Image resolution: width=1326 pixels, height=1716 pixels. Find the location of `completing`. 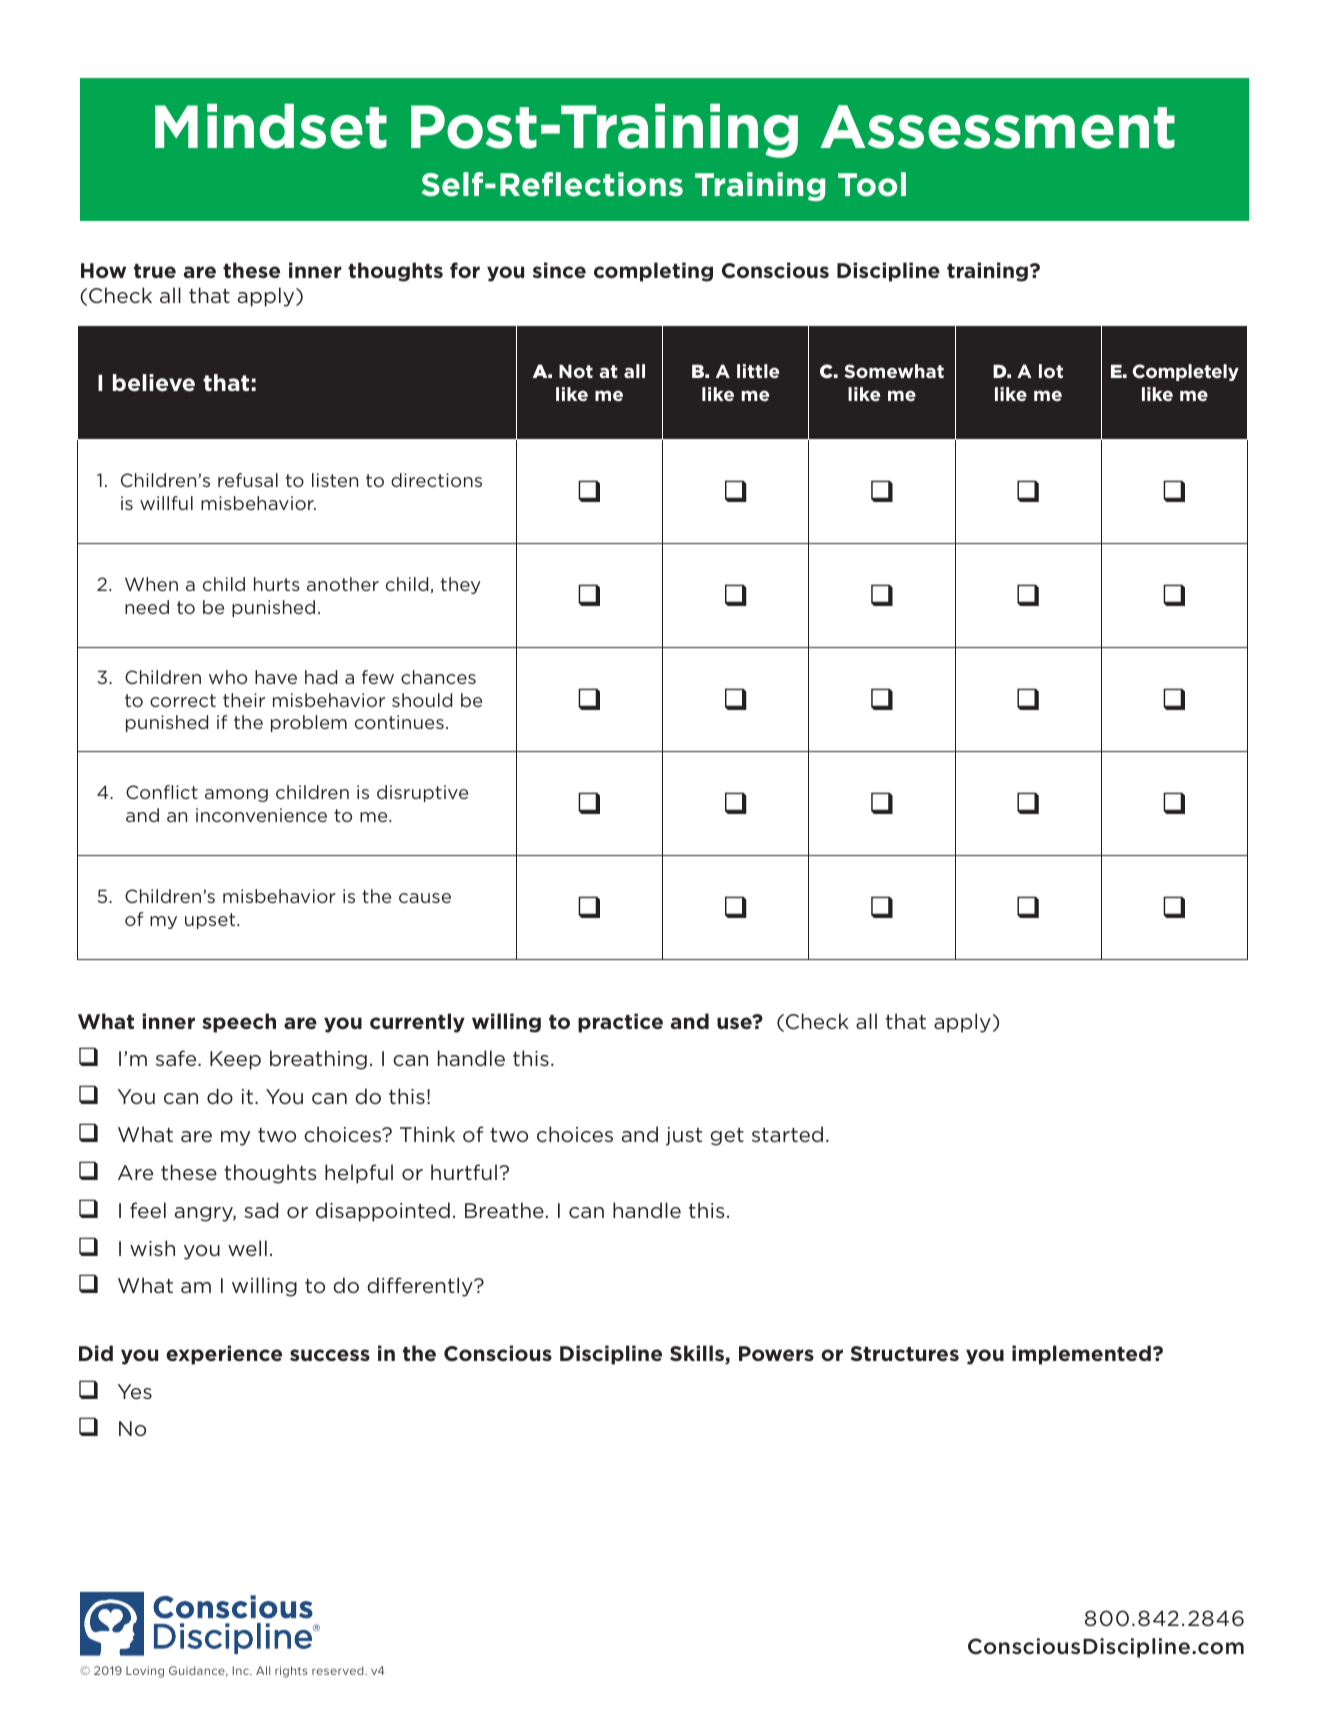

completing is located at coordinates (653, 272).
